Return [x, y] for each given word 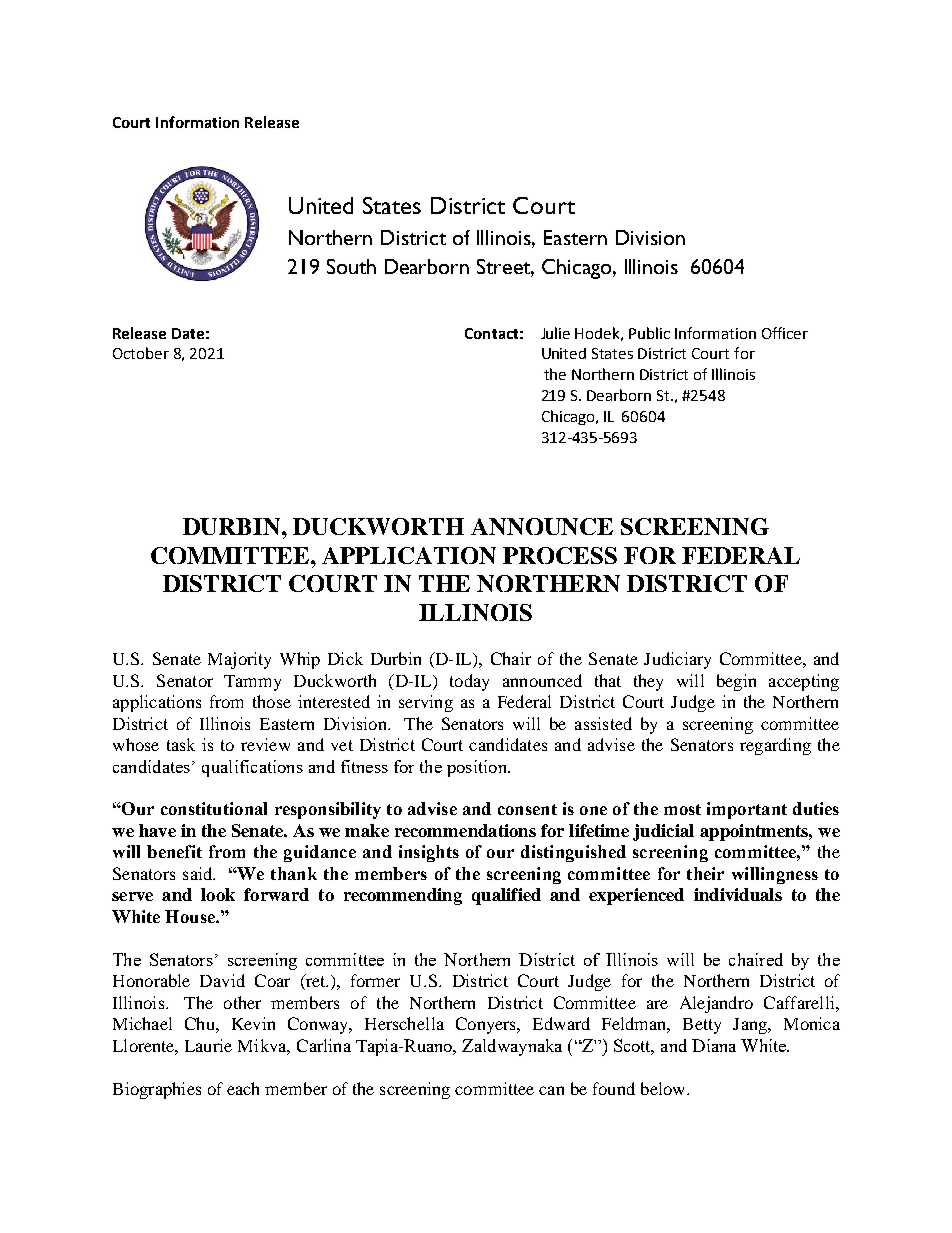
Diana [714, 1045]
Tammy [252, 683]
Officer [785, 333]
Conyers [487, 1025]
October [141, 353]
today [469, 682]
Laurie [208, 1045]
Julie [555, 333]
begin [736, 682]
